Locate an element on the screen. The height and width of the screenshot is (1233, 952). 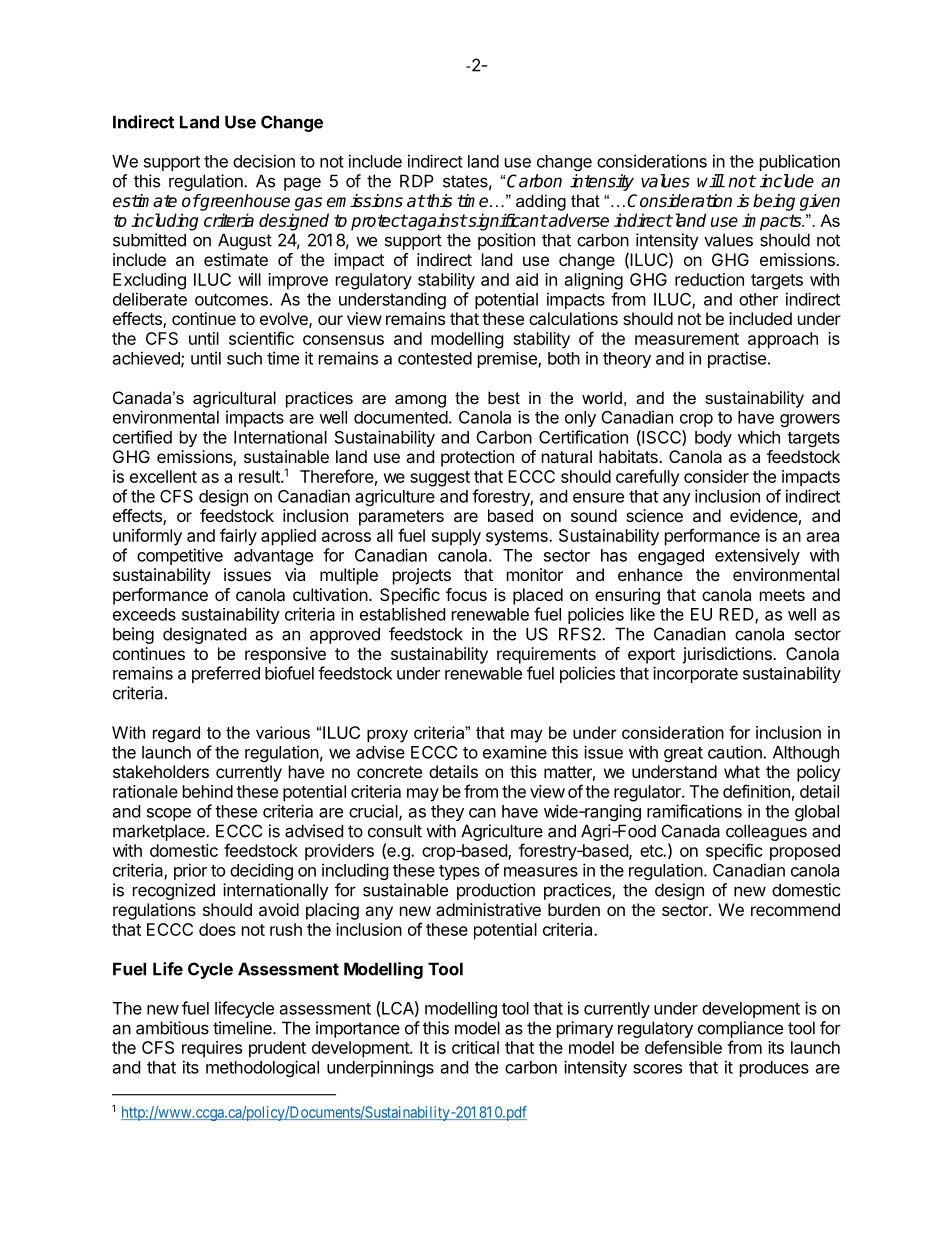
decision is located at coordinates (264, 161).
